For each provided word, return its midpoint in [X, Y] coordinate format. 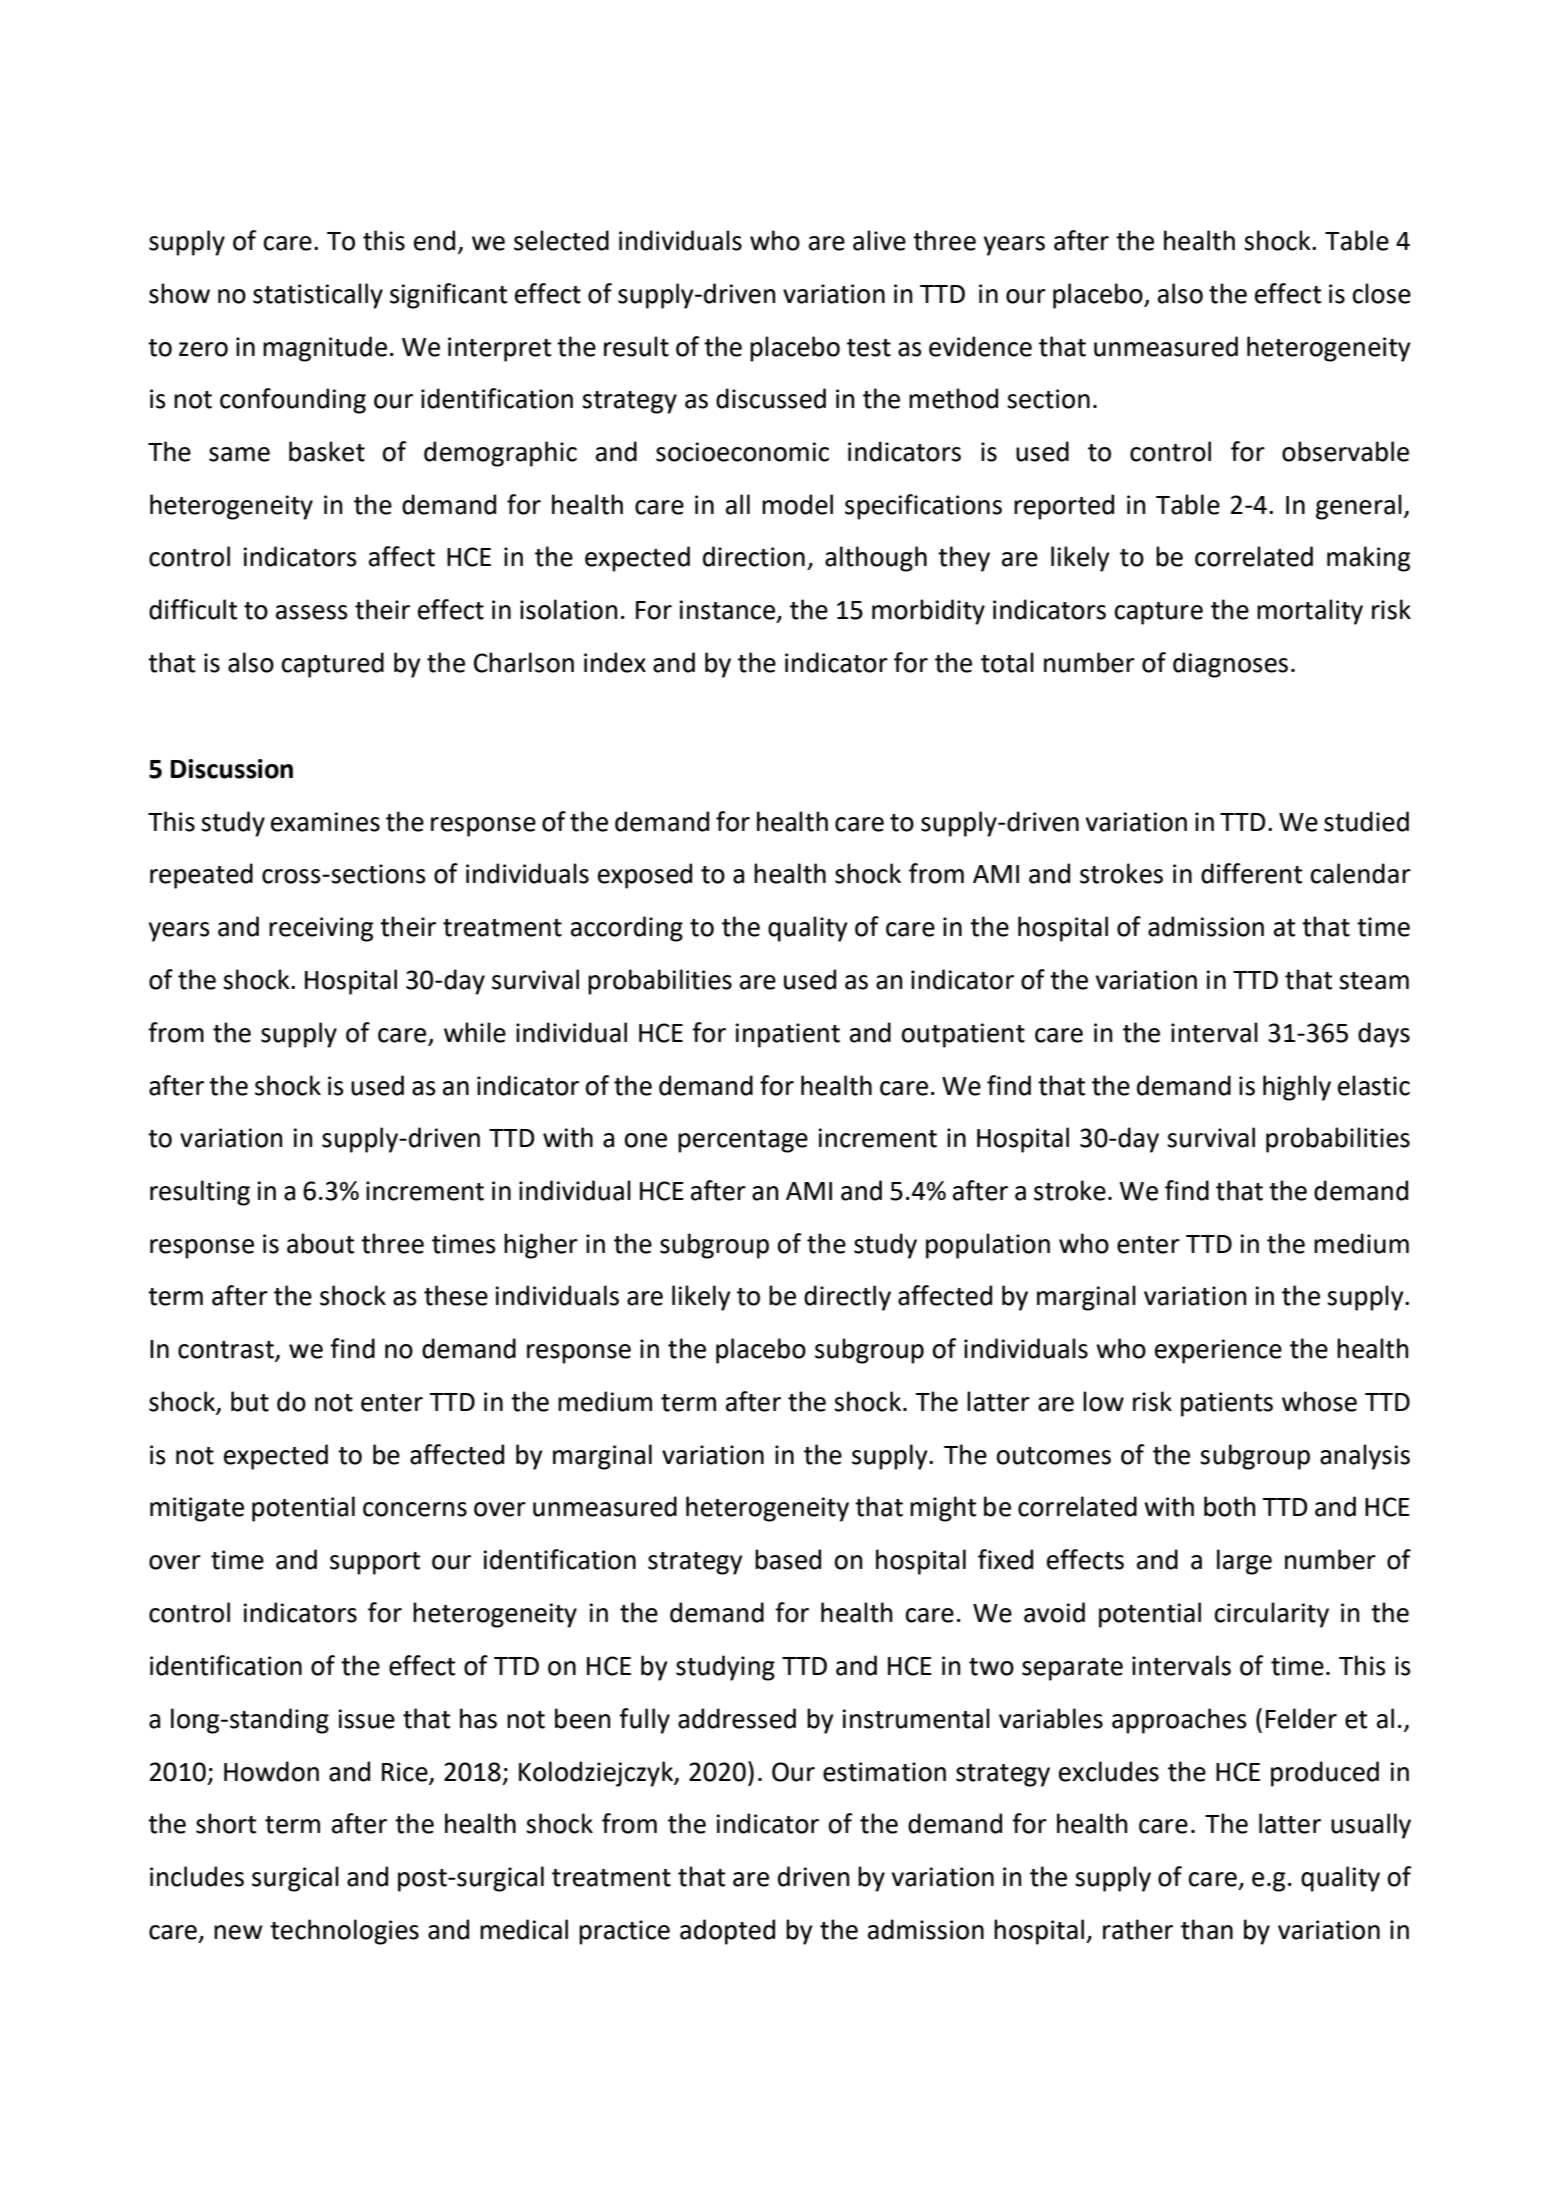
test [869, 348]
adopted [727, 1932]
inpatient [787, 1035]
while [475, 1032]
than [1207, 1929]
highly [1297, 1088]
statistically [318, 296]
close [1382, 293]
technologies [344, 1932]
